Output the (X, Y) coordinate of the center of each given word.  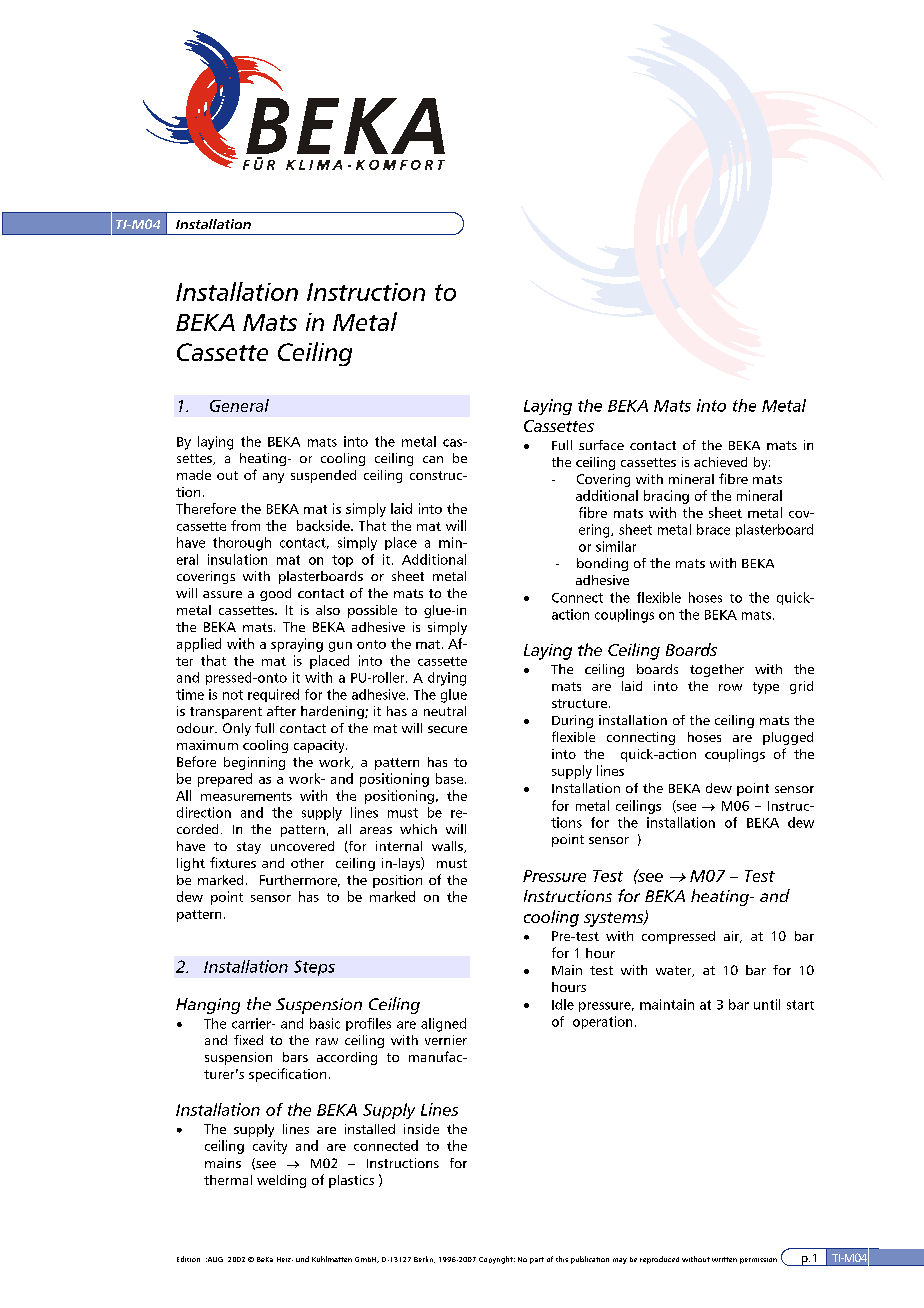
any (273, 478)
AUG (214, 1259)
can (433, 459)
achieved (720, 462)
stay (249, 848)
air (733, 937)
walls (448, 847)
